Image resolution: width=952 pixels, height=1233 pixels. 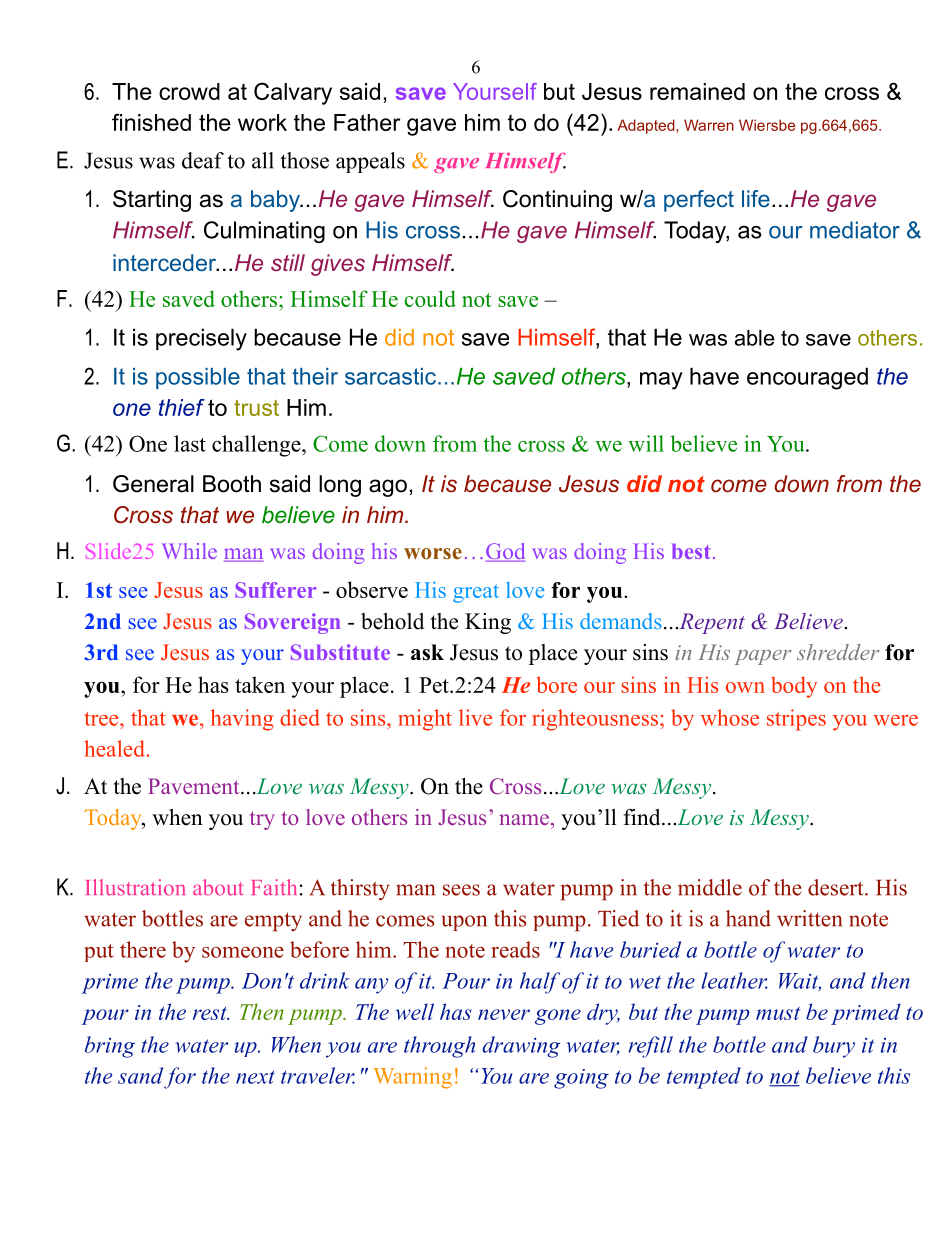 What do you see at coordinates (709, 125) in the document?
I see `Warren` at bounding box center [709, 125].
